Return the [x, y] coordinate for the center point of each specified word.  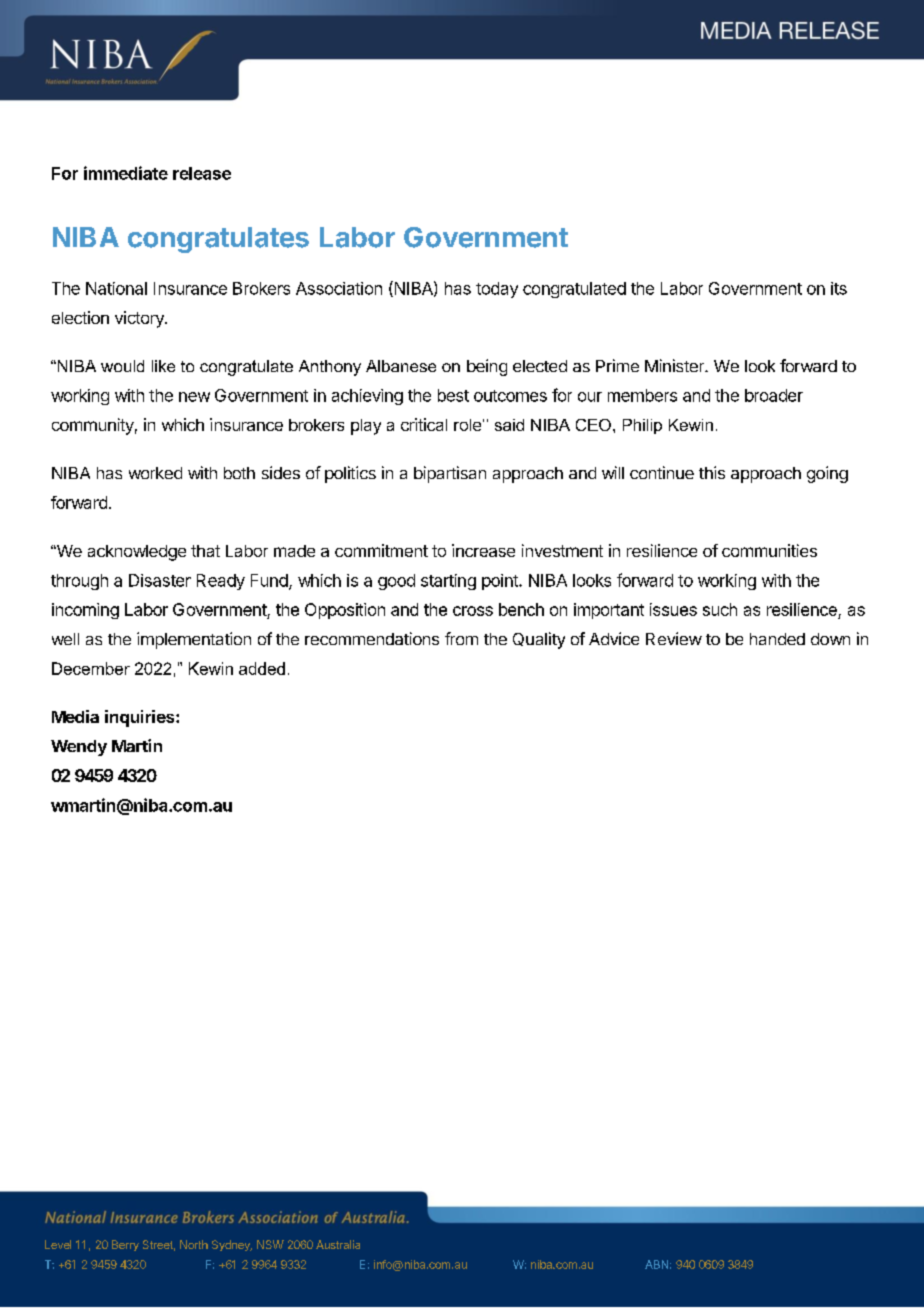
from [461, 638]
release [202, 173]
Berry [125, 1245]
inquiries [141, 718]
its [839, 288]
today [497, 290]
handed [777, 639]
